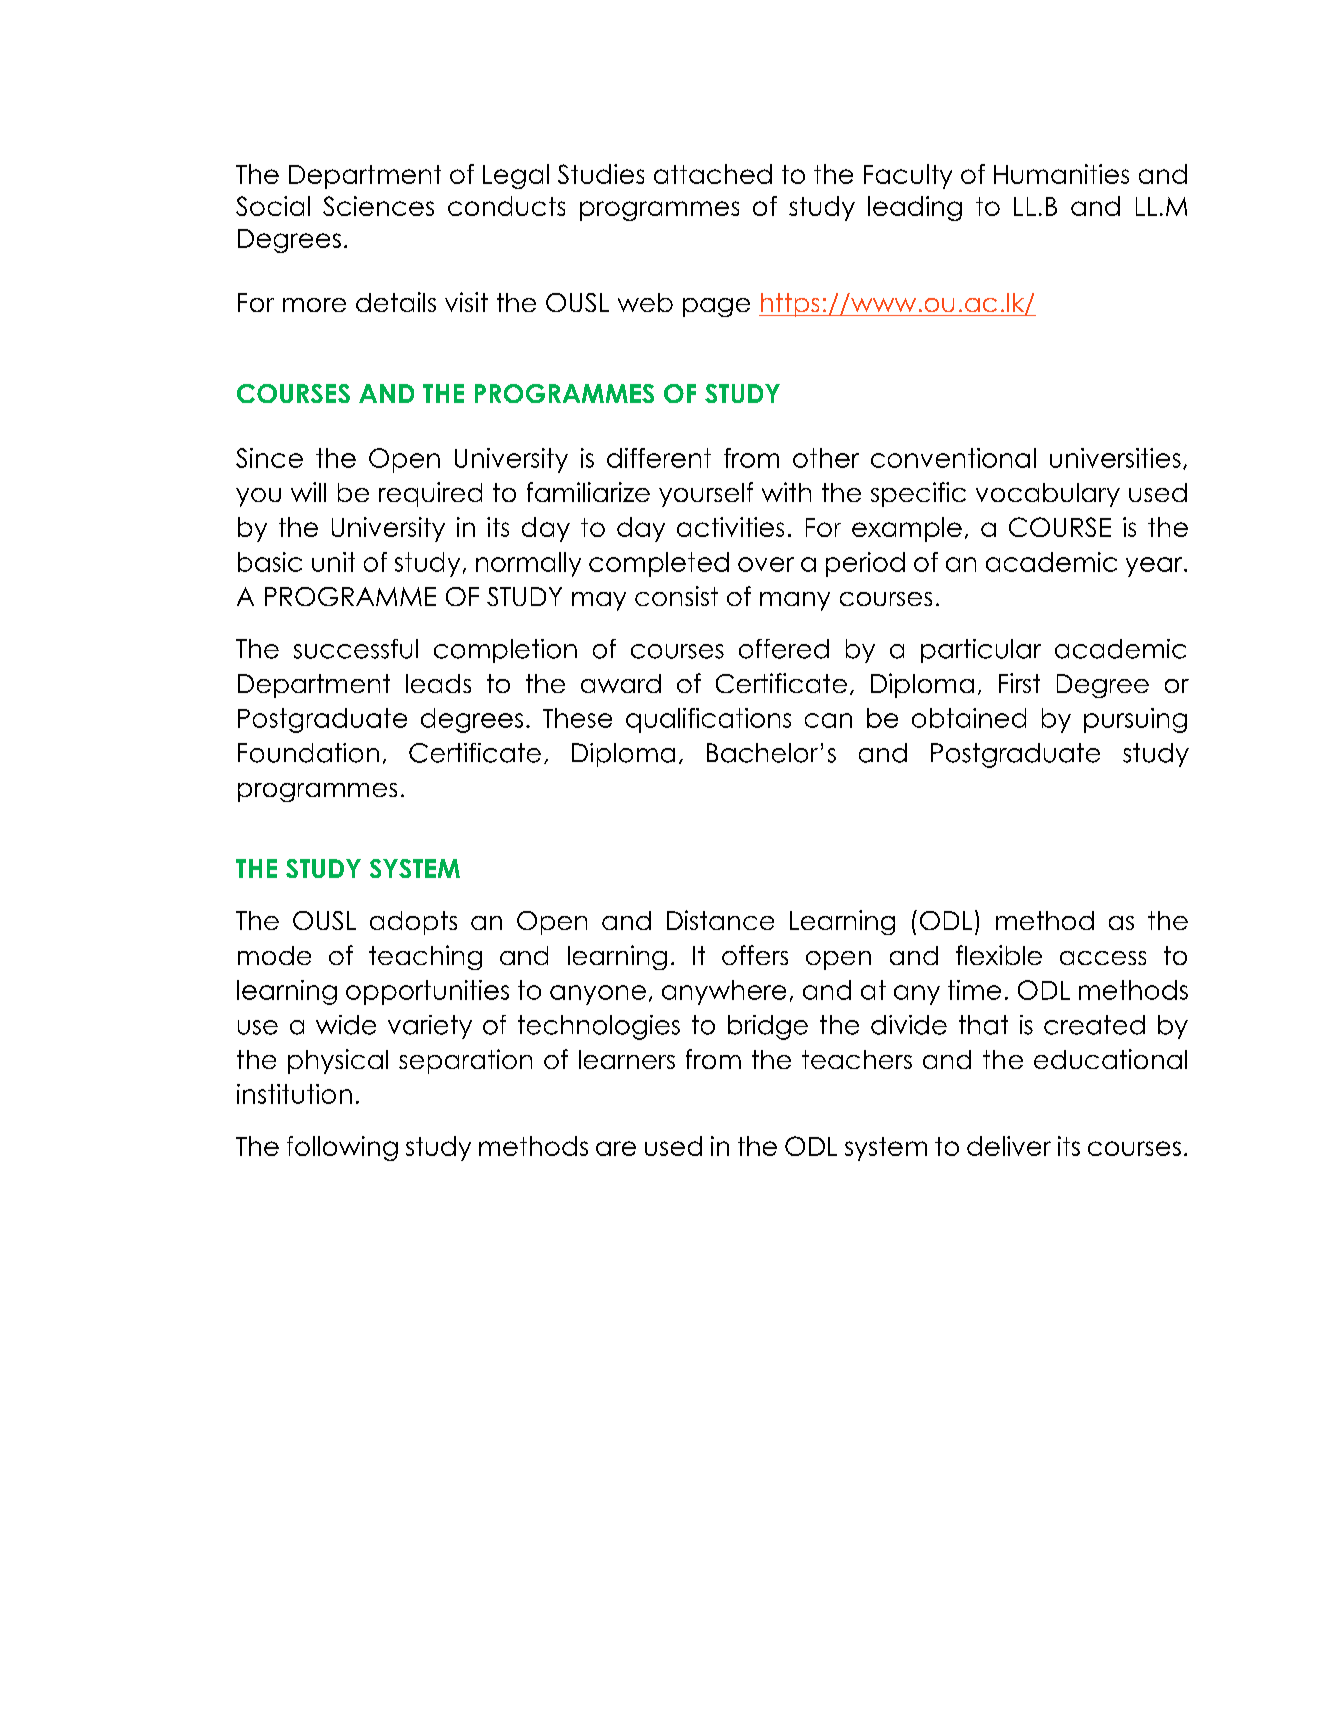  Describe the element at coordinates (342, 1148) in the screenshot. I see `following` at that location.
